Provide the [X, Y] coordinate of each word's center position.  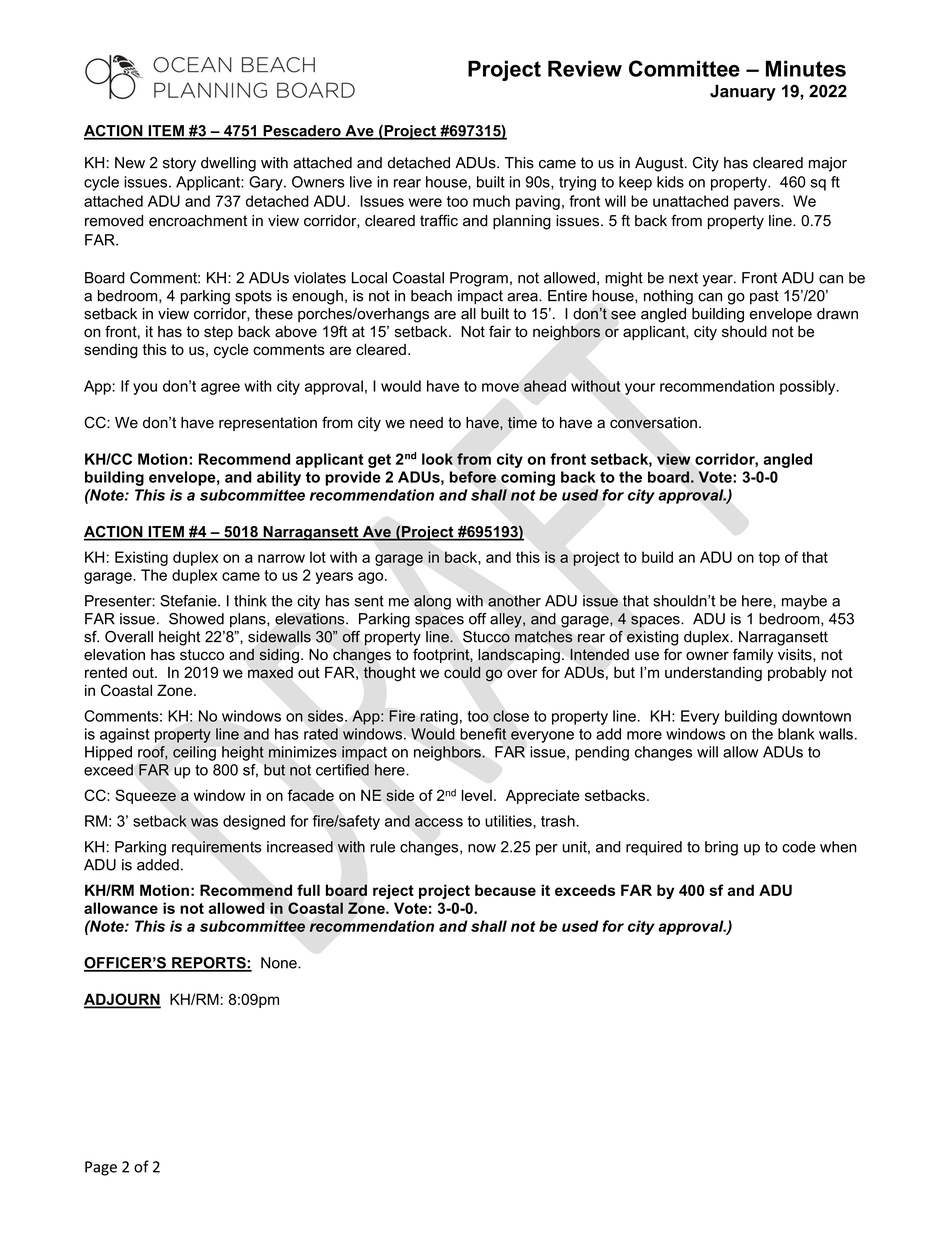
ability [279, 478]
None [280, 963]
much [491, 201]
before [473, 477]
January [743, 92]
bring [721, 848]
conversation [653, 423]
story [179, 164]
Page [101, 1168]
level [477, 795]
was [204, 822]
